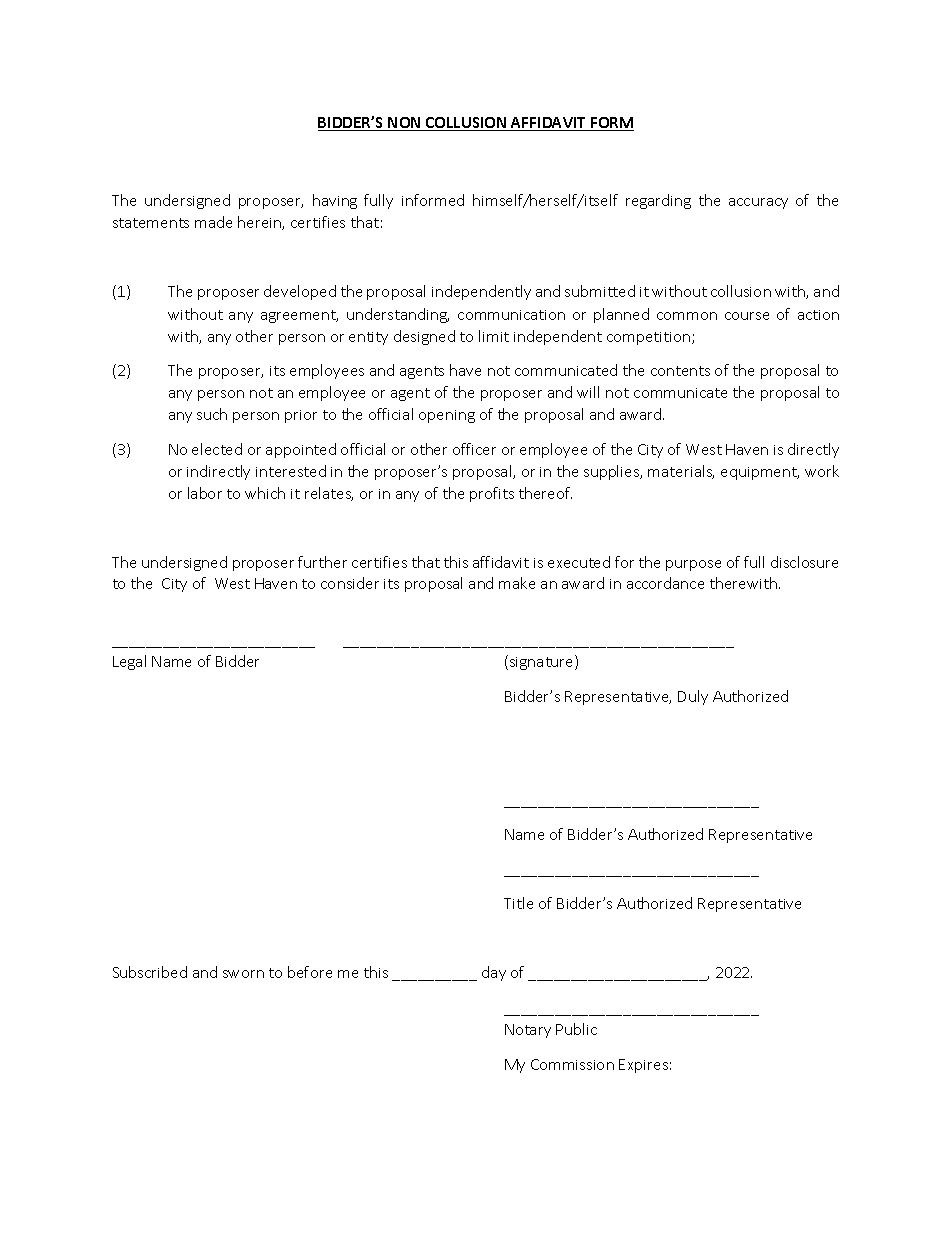 The image size is (952, 1233). Describe the element at coordinates (528, 1031) in the screenshot. I see `Notary` at that location.
